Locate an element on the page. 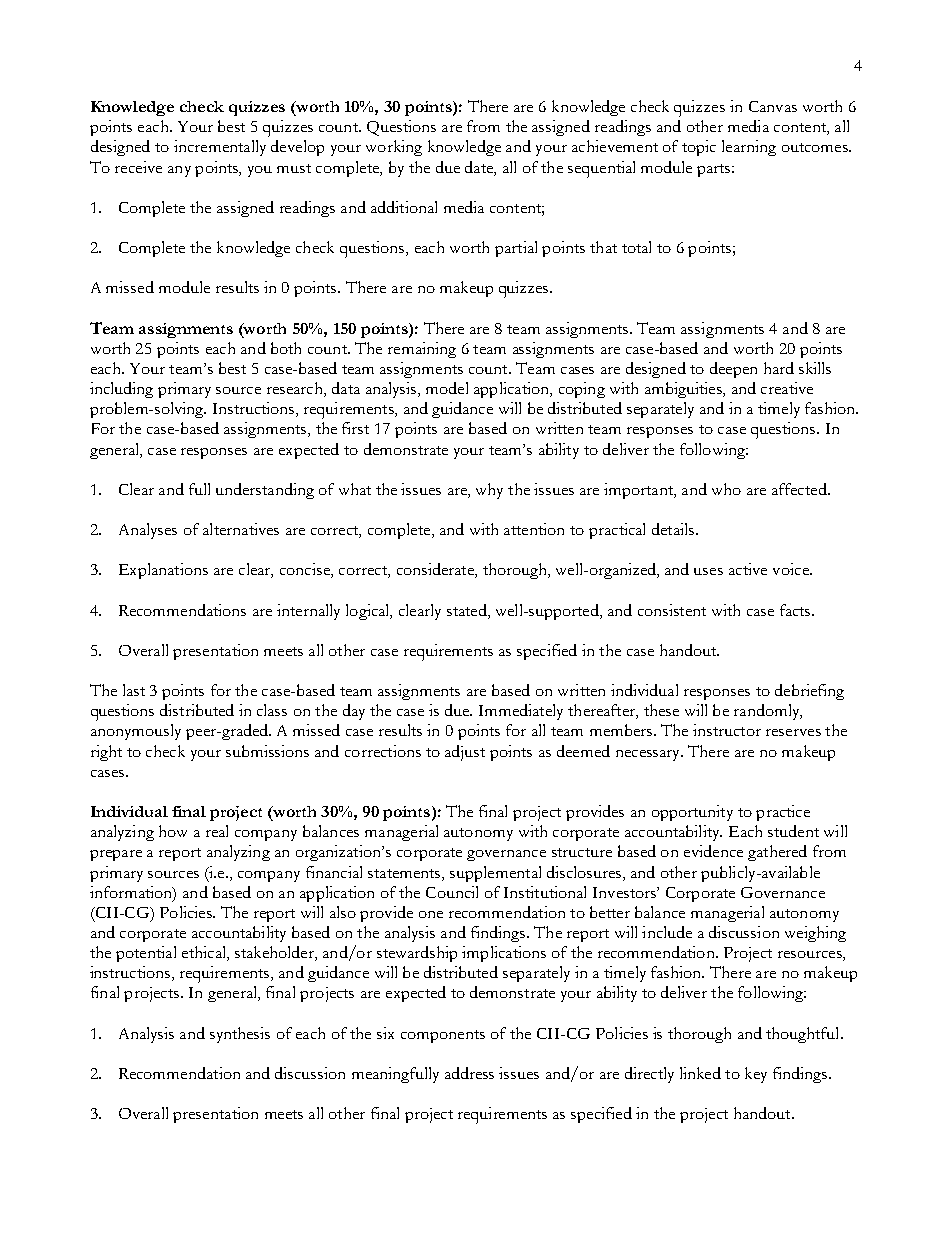 The image size is (952, 1233). components is located at coordinates (443, 1036).
